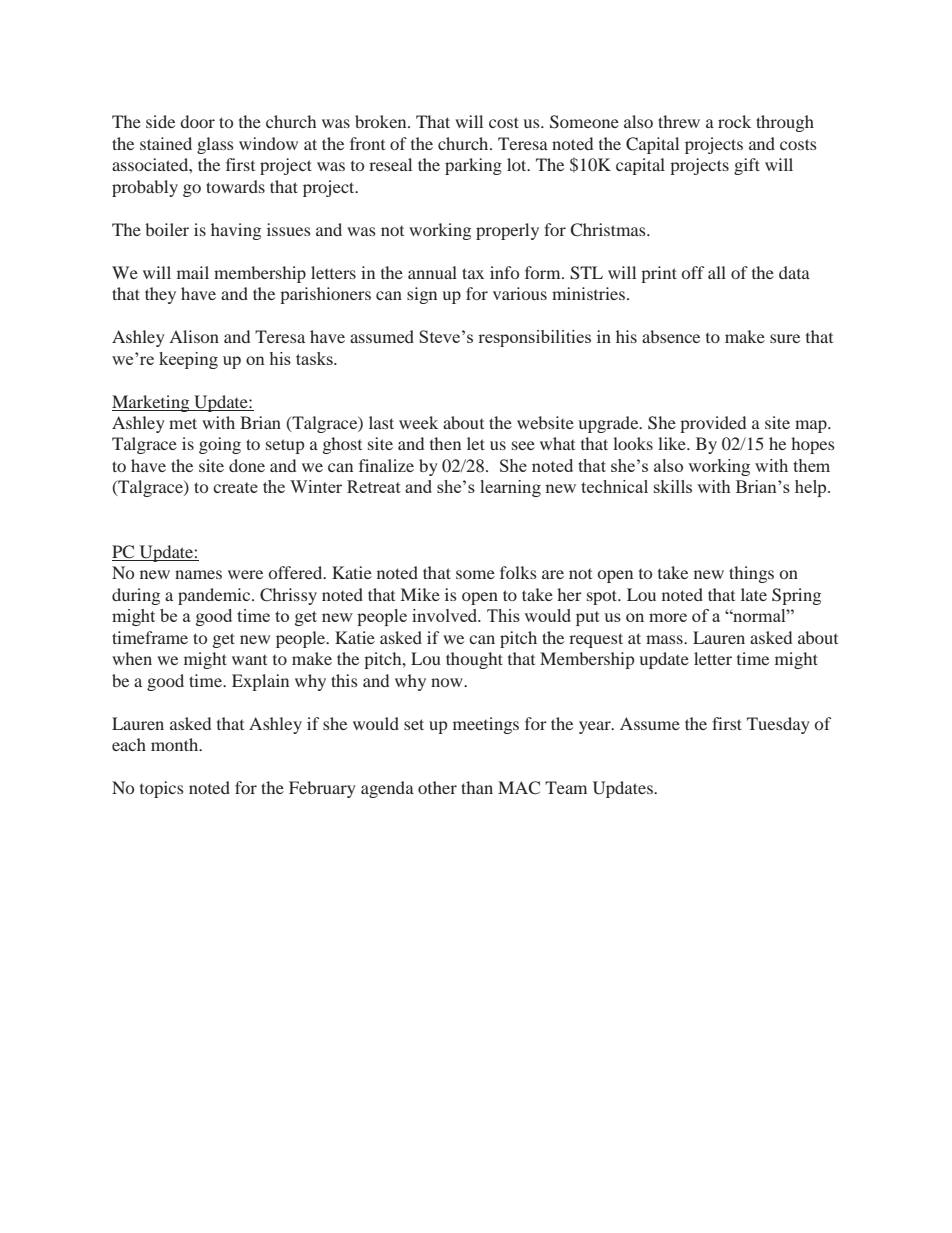 This page has height=1233, width=952. Describe the element at coordinates (477, 787) in the page. I see `than` at that location.
